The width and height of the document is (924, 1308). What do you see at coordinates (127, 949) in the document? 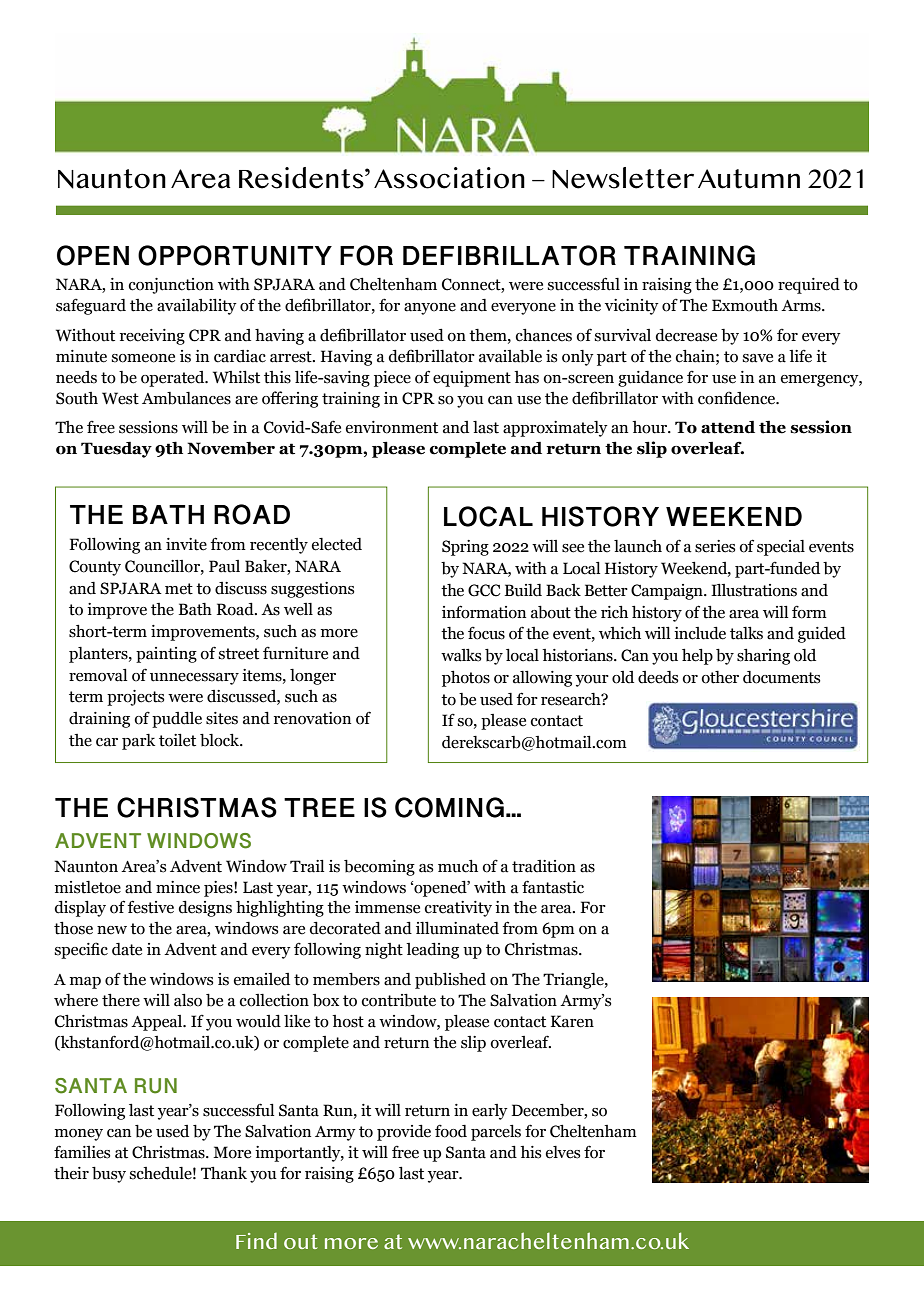
I see `date` at bounding box center [127, 949].
